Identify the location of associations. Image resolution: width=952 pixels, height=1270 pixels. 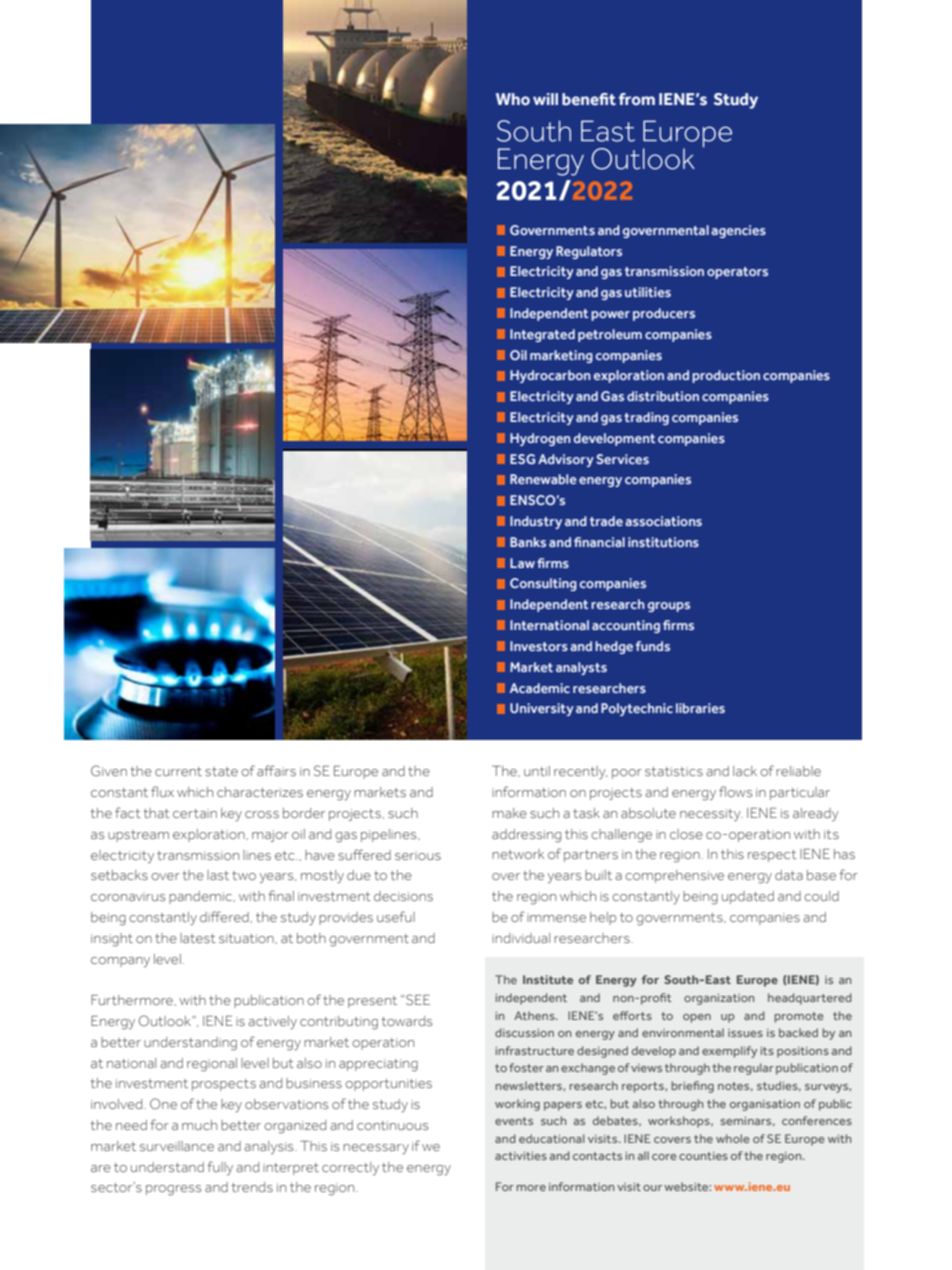
(663, 521).
